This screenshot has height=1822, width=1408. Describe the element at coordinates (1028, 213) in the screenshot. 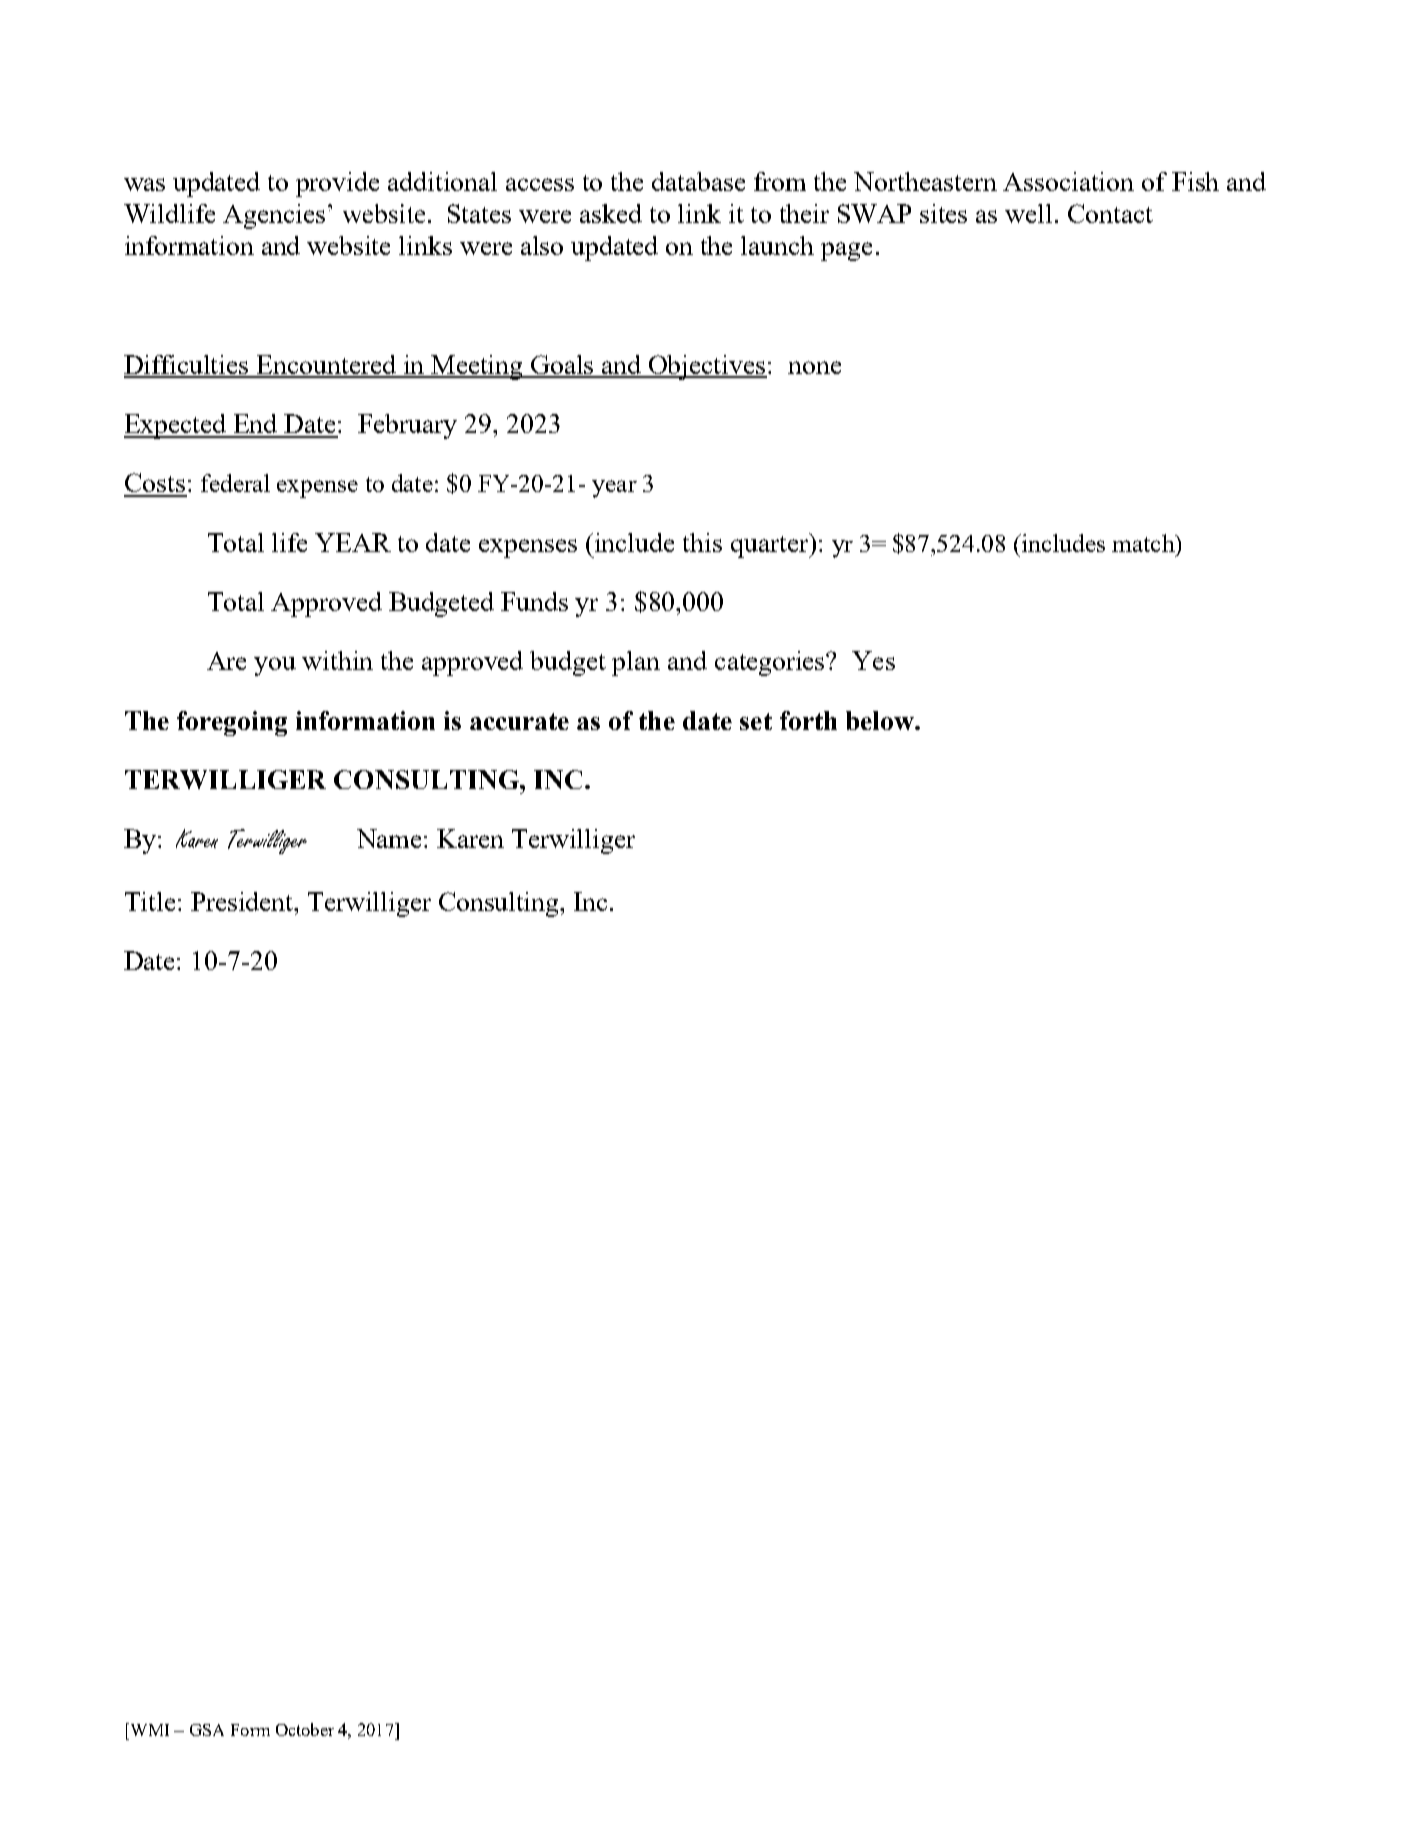

I see `well` at that location.
